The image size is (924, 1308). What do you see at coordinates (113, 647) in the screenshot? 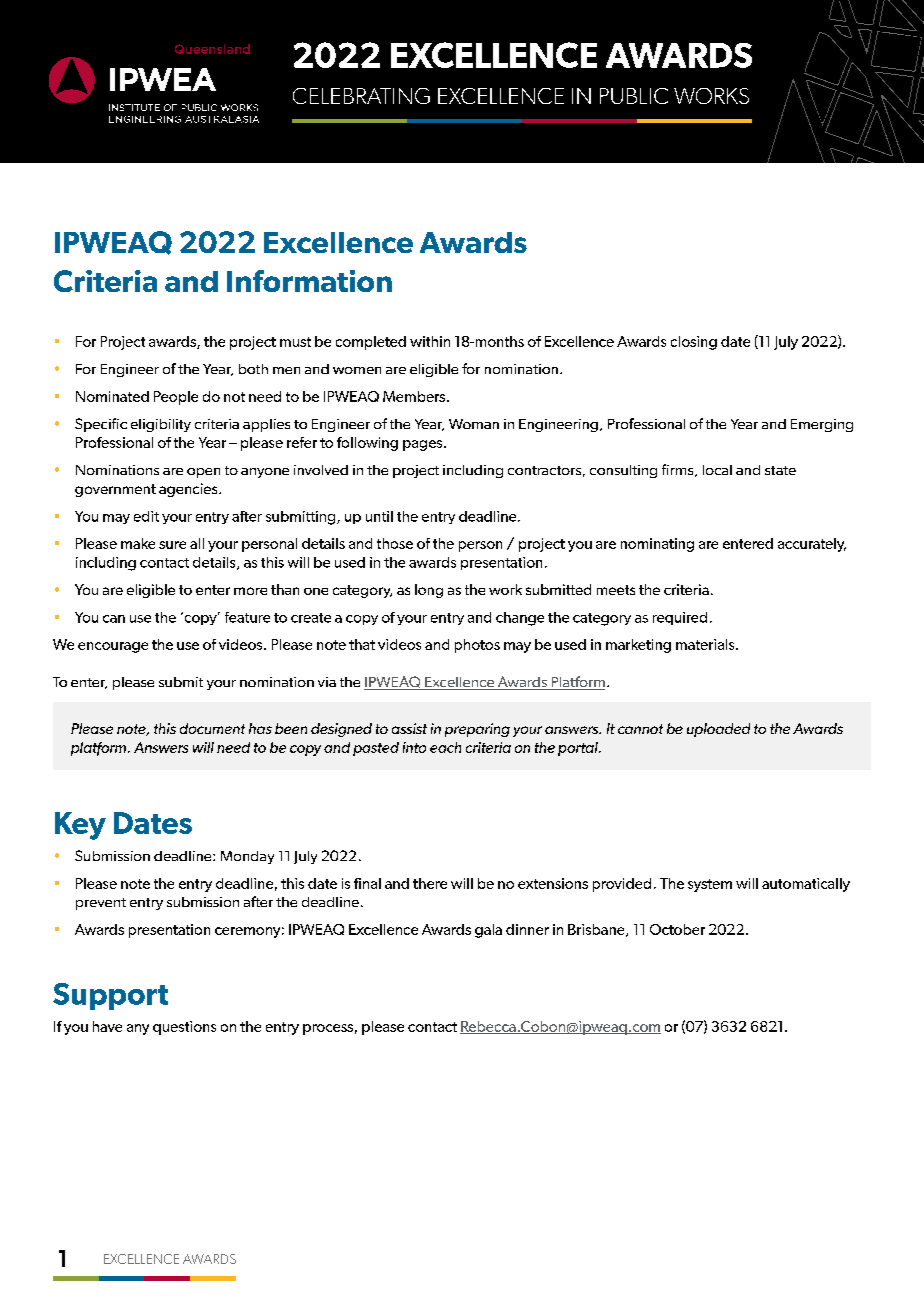
I see `encourage` at bounding box center [113, 647].
